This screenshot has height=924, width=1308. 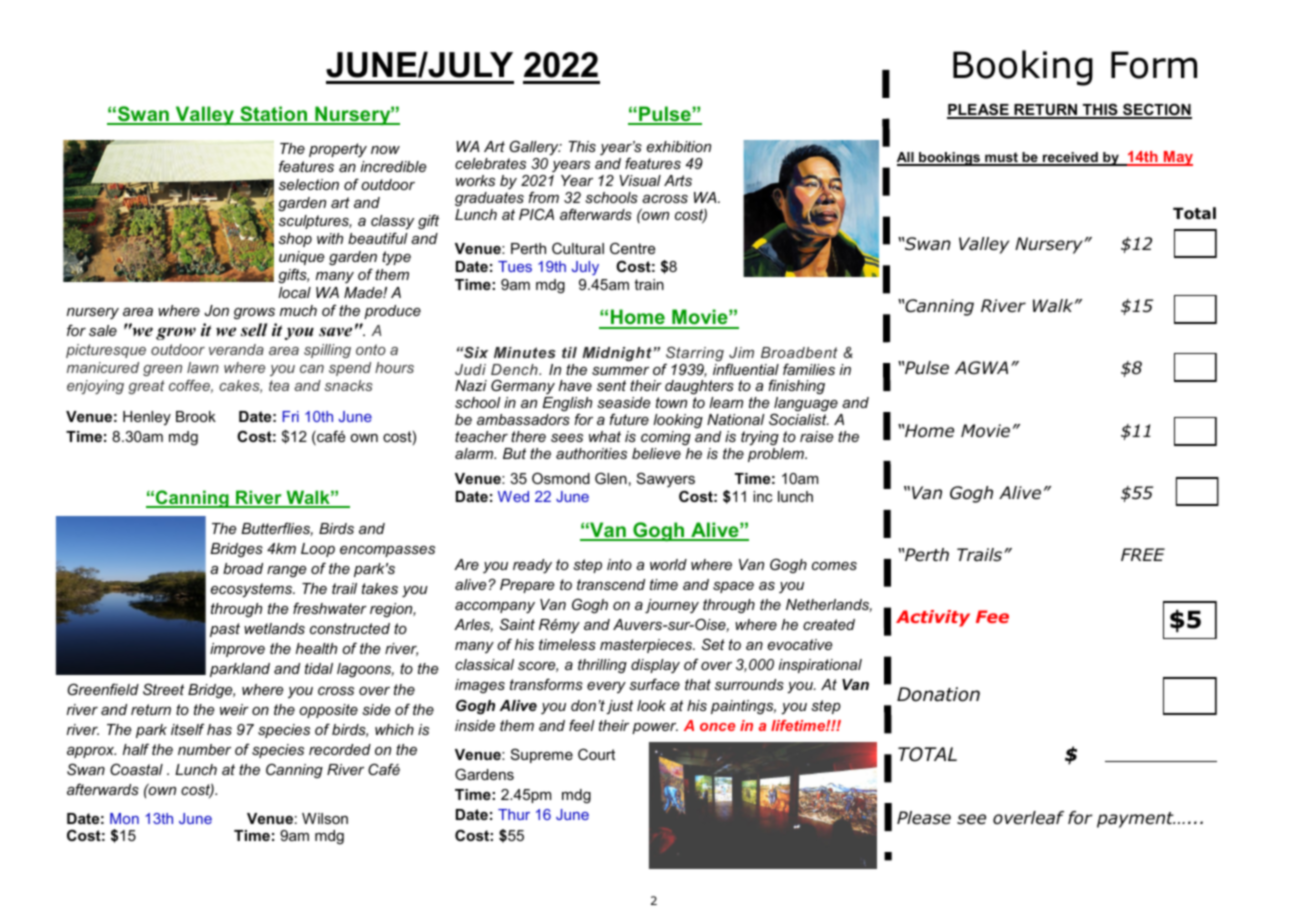 I want to click on Wilson, so click(x=325, y=818).
